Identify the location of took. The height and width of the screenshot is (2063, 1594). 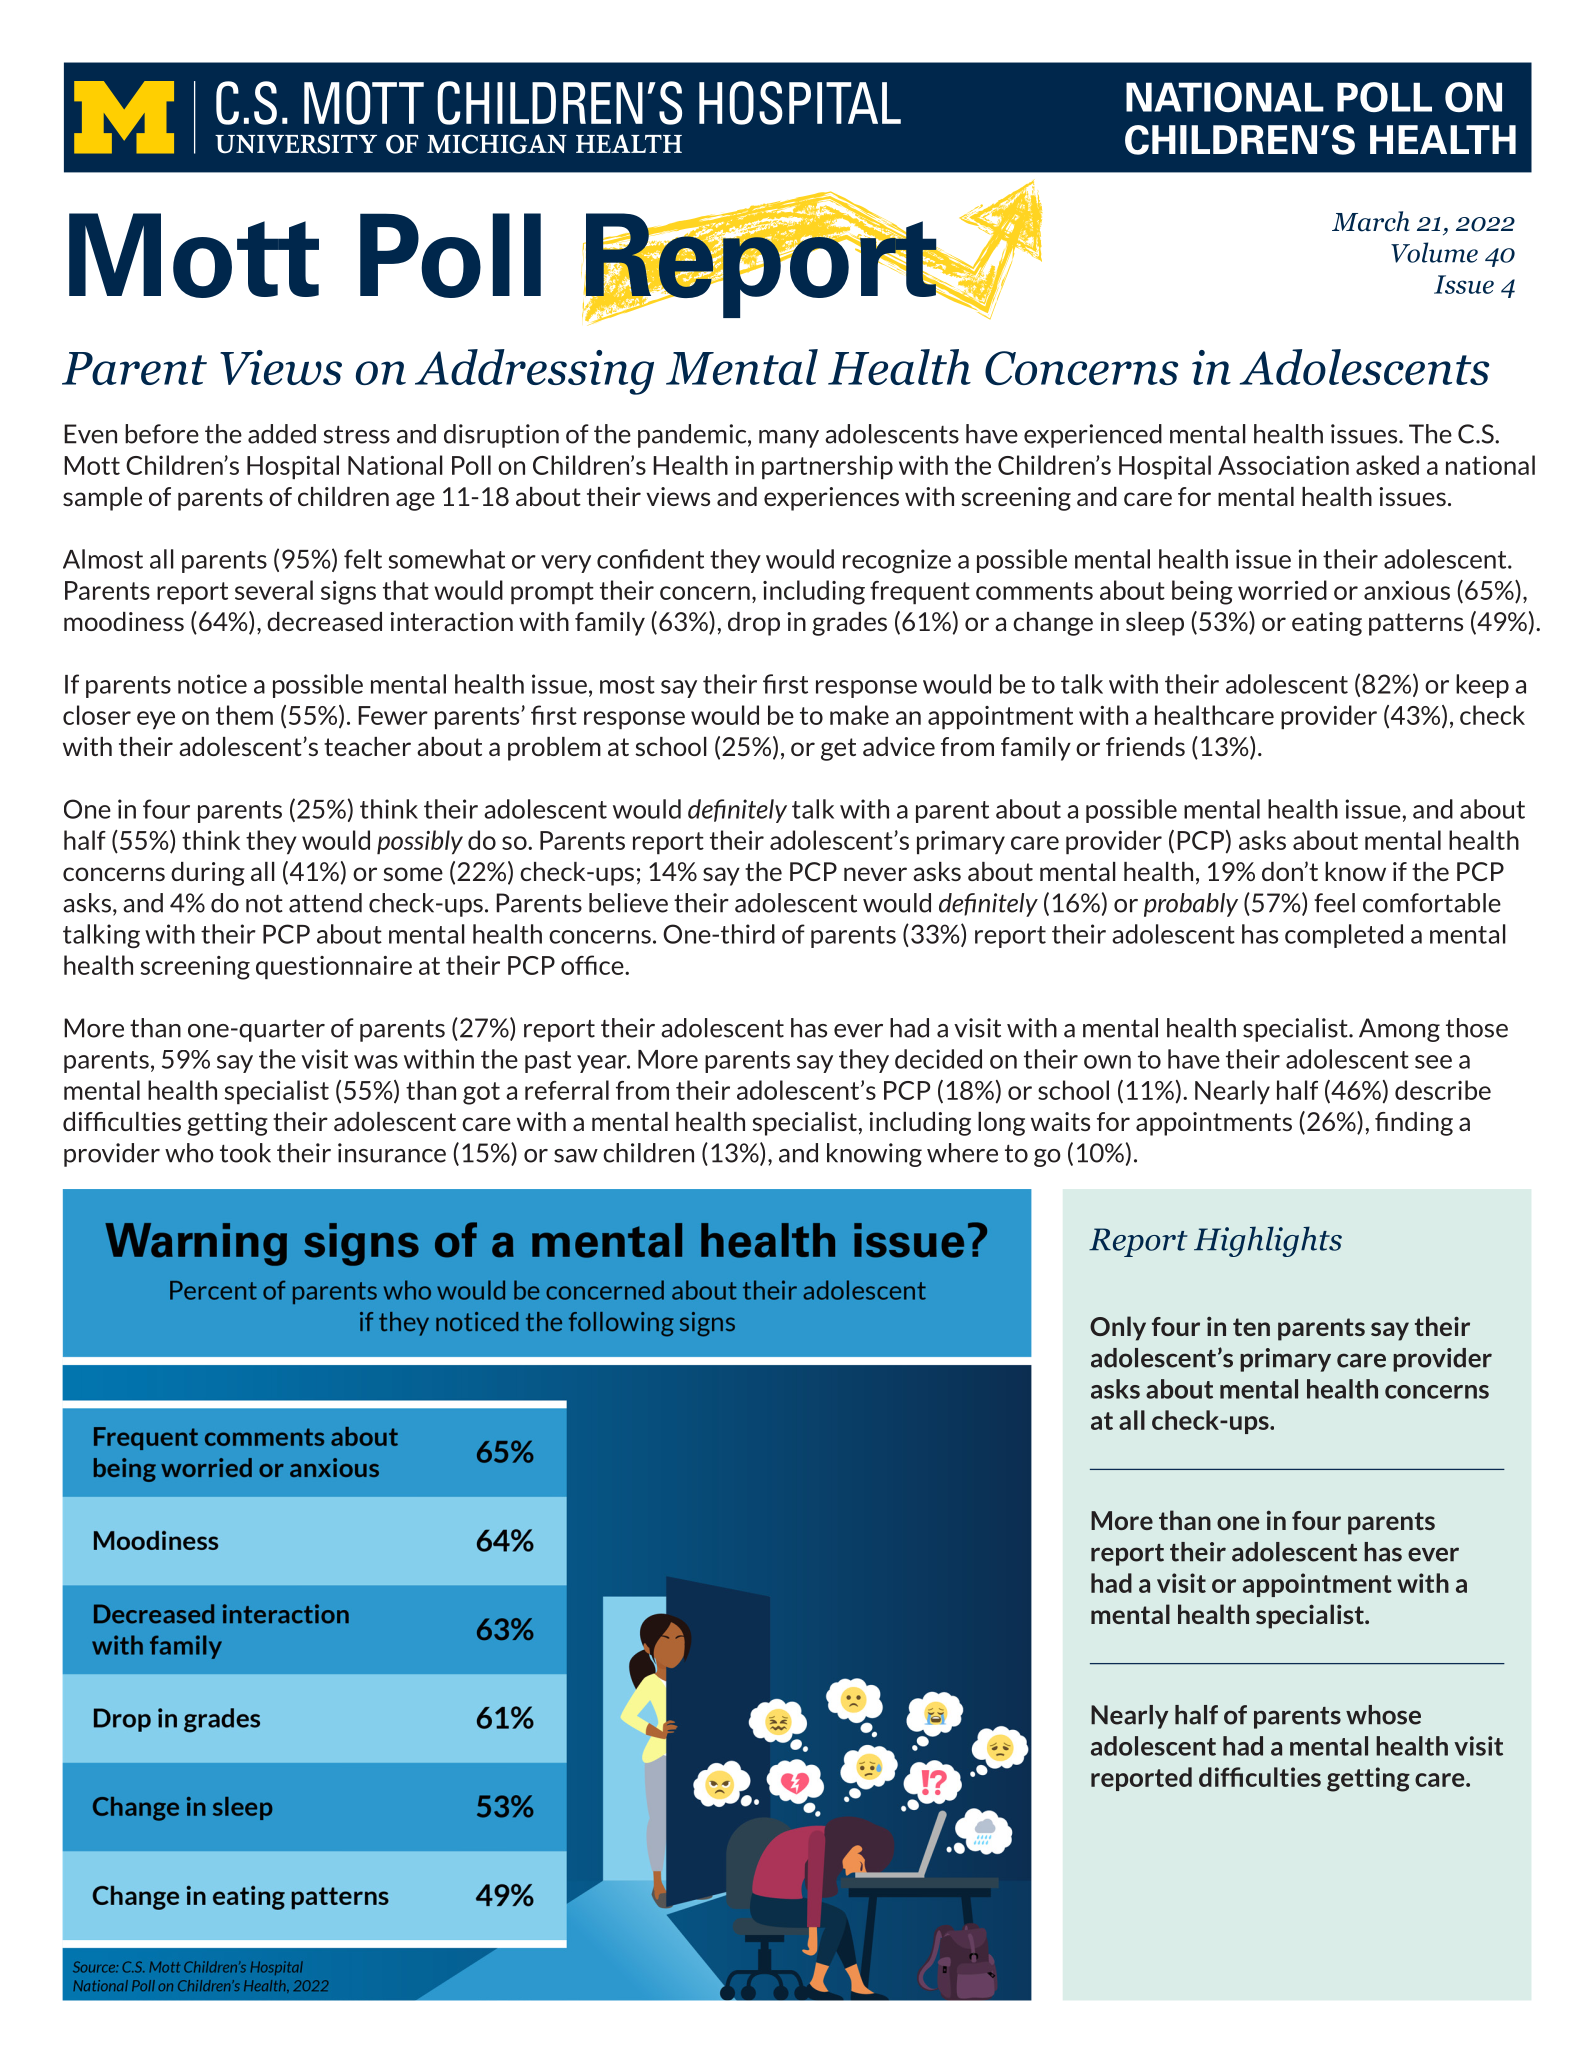
(245, 1153).
